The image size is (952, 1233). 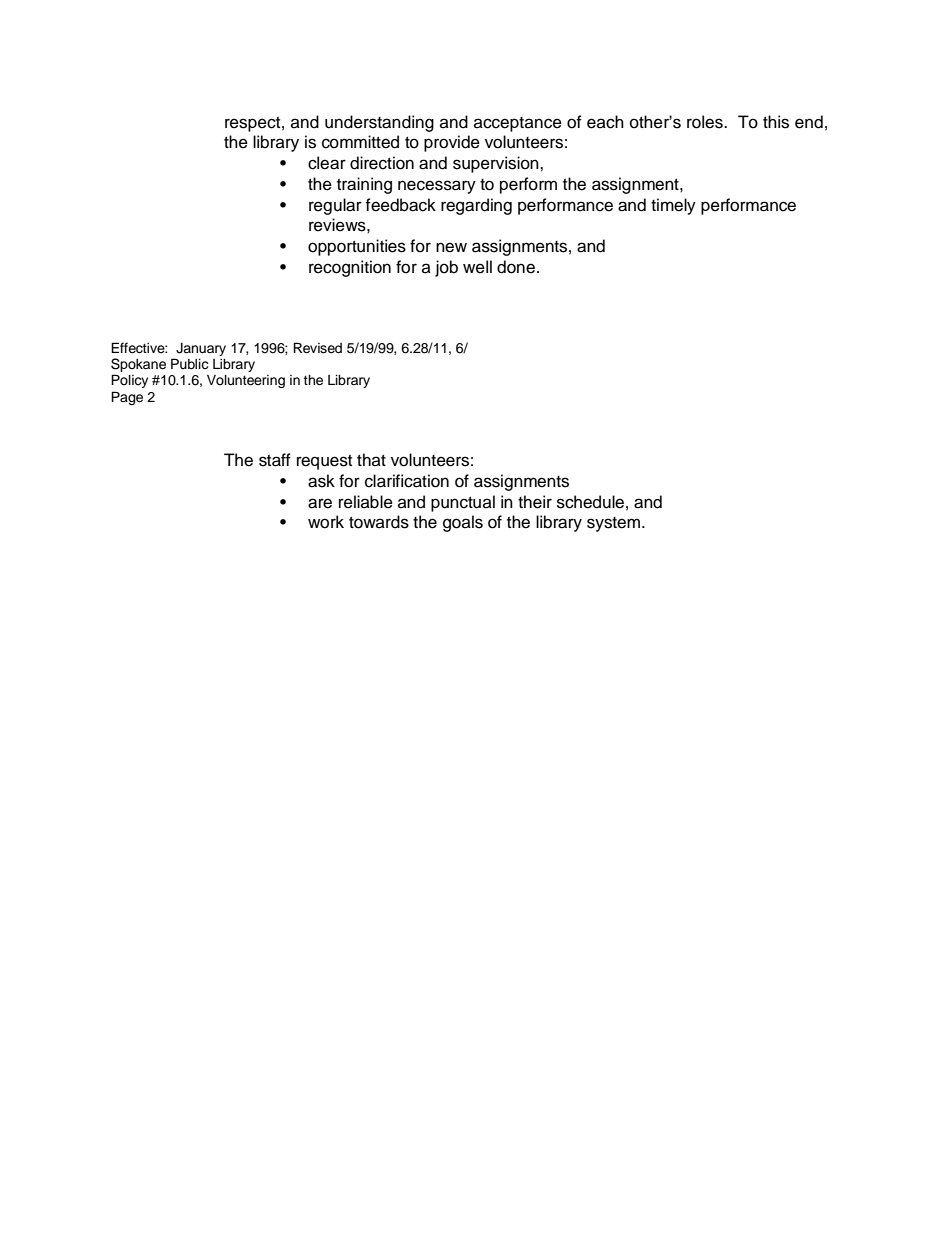 What do you see at coordinates (452, 143) in the document?
I see `provide` at bounding box center [452, 143].
